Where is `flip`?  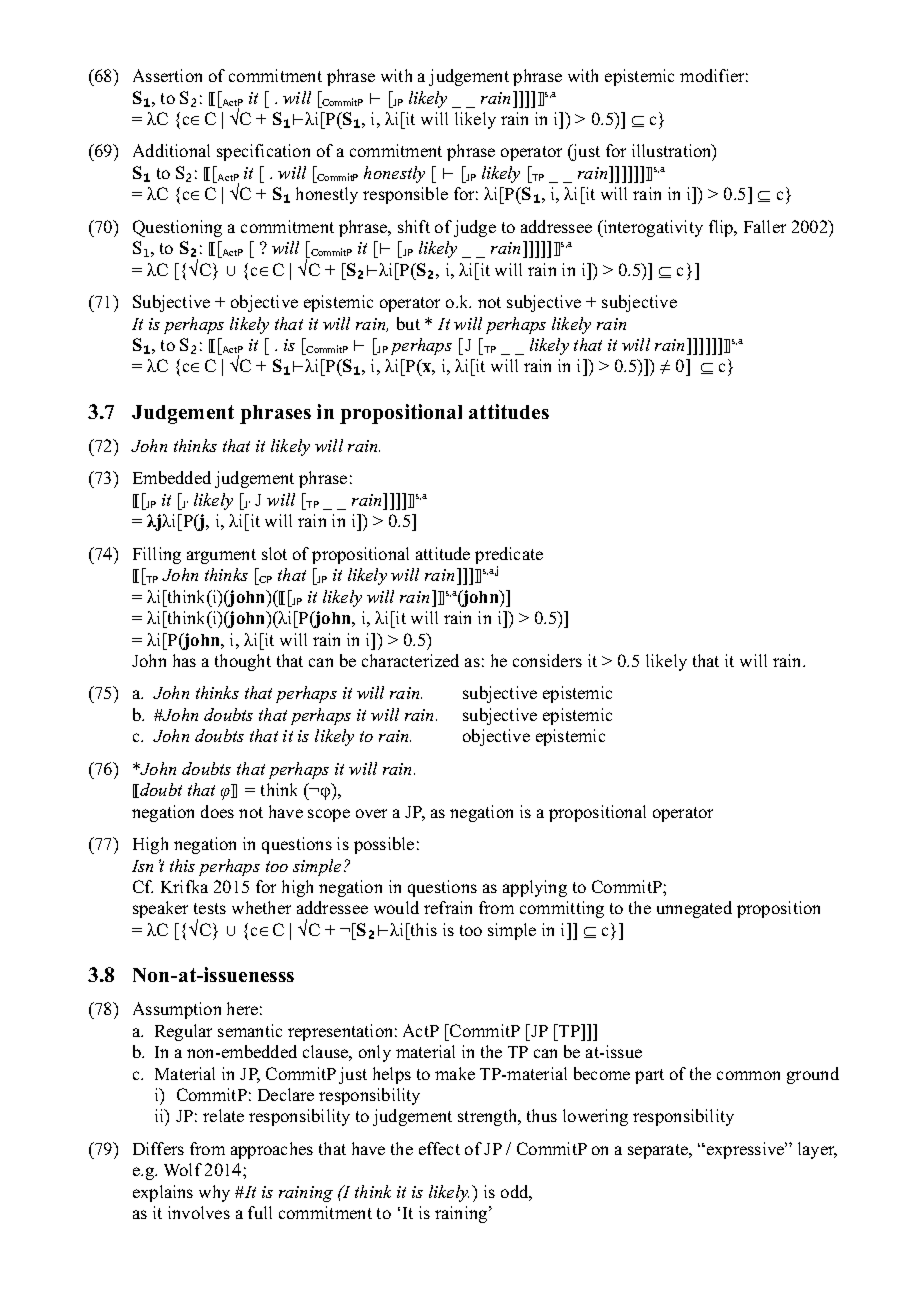 flip is located at coordinates (722, 228).
